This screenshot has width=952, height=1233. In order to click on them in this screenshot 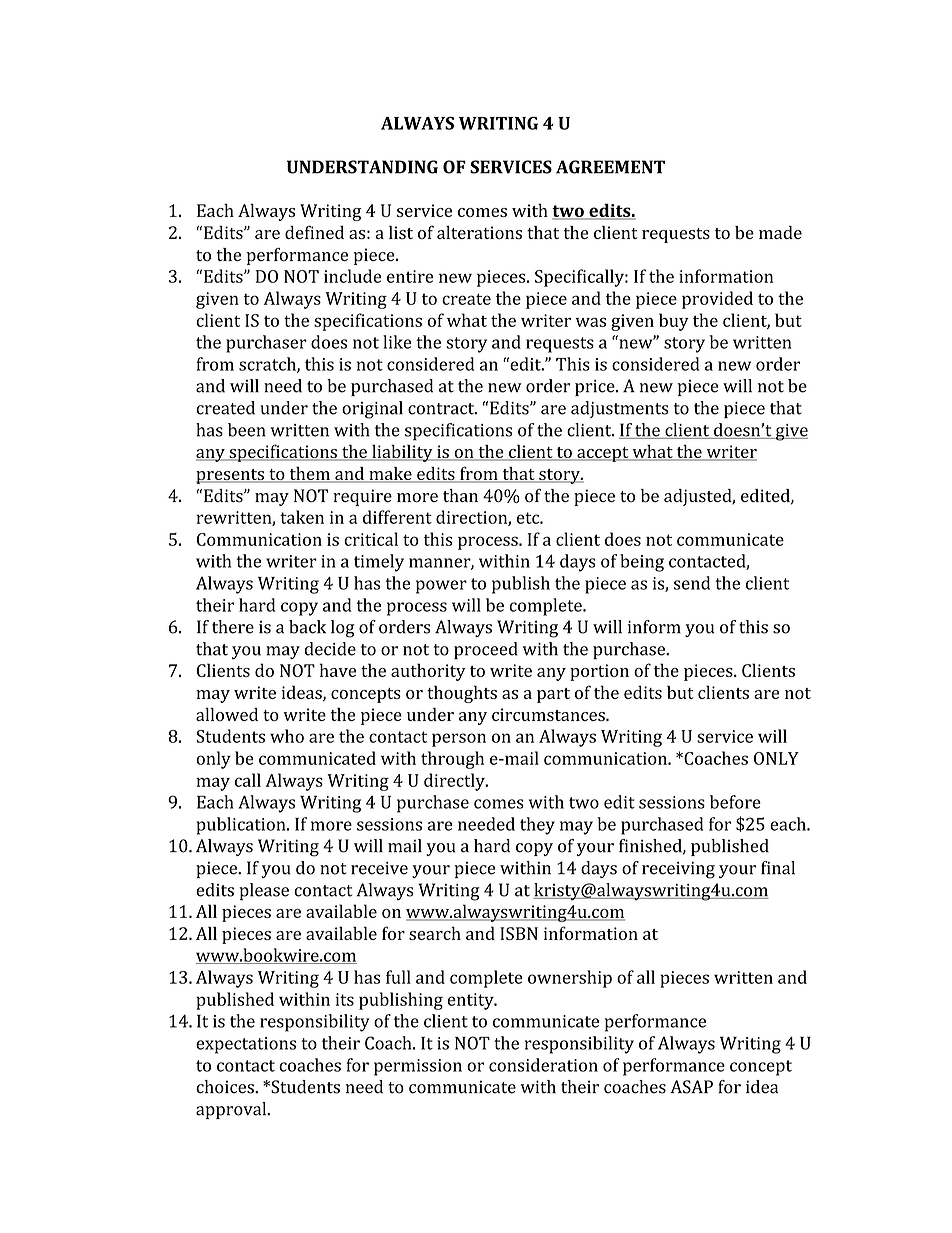, I will do `click(309, 475)`.
